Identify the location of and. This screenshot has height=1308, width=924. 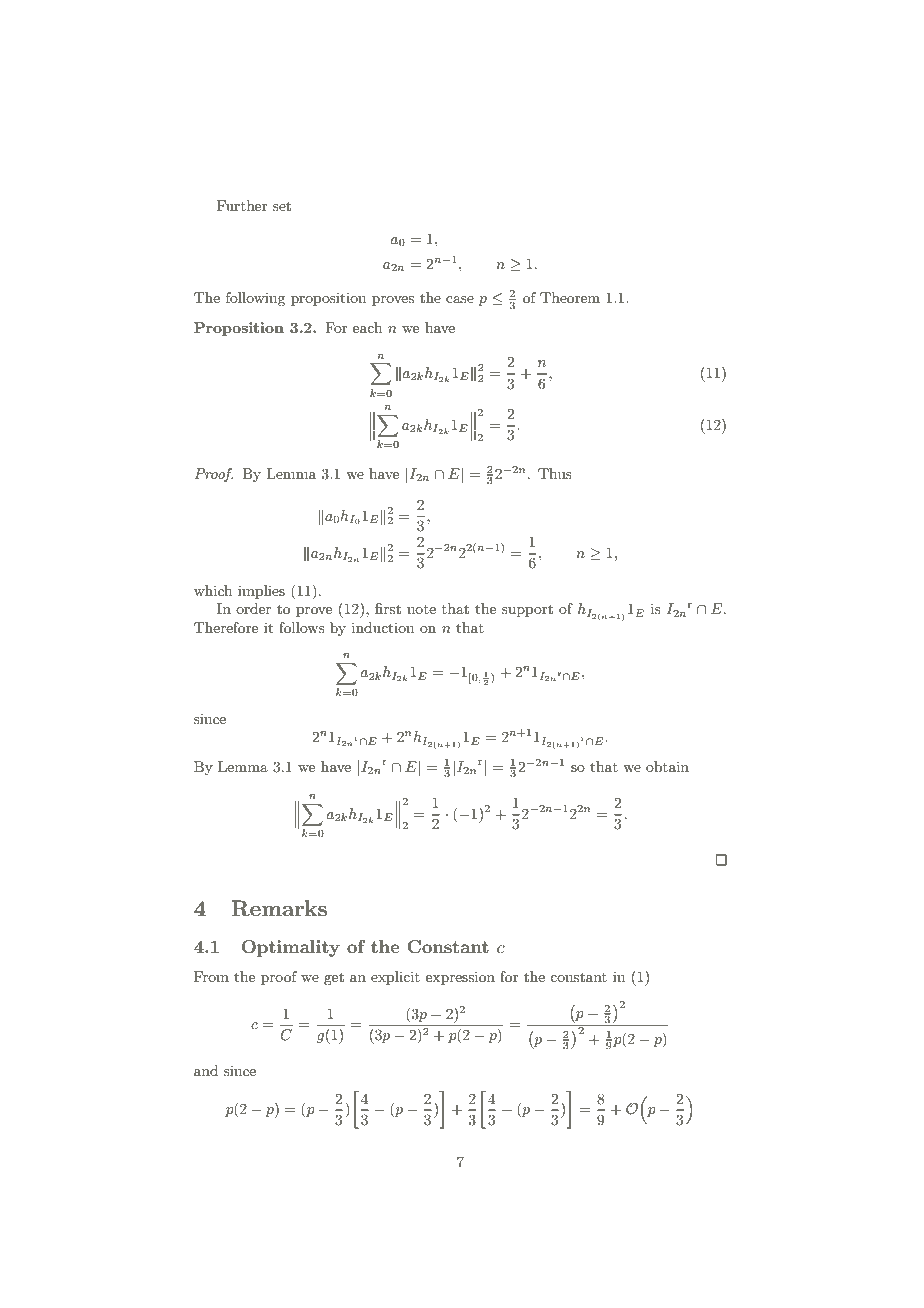
(206, 1070).
